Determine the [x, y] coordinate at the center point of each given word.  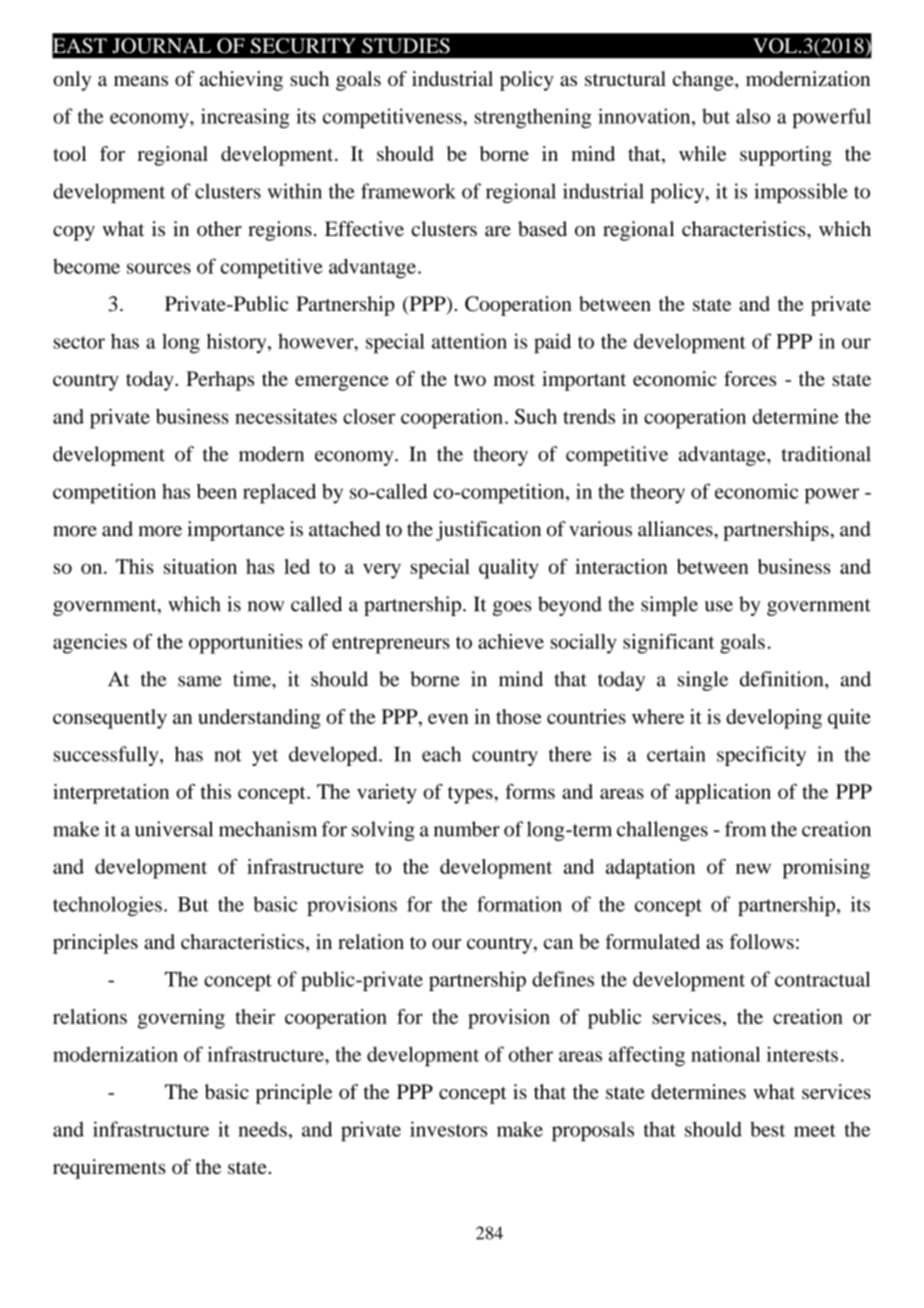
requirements [109, 1169]
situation [200, 566]
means [141, 81]
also [753, 116]
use [719, 606]
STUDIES [406, 46]
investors [448, 1129]
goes [512, 608]
